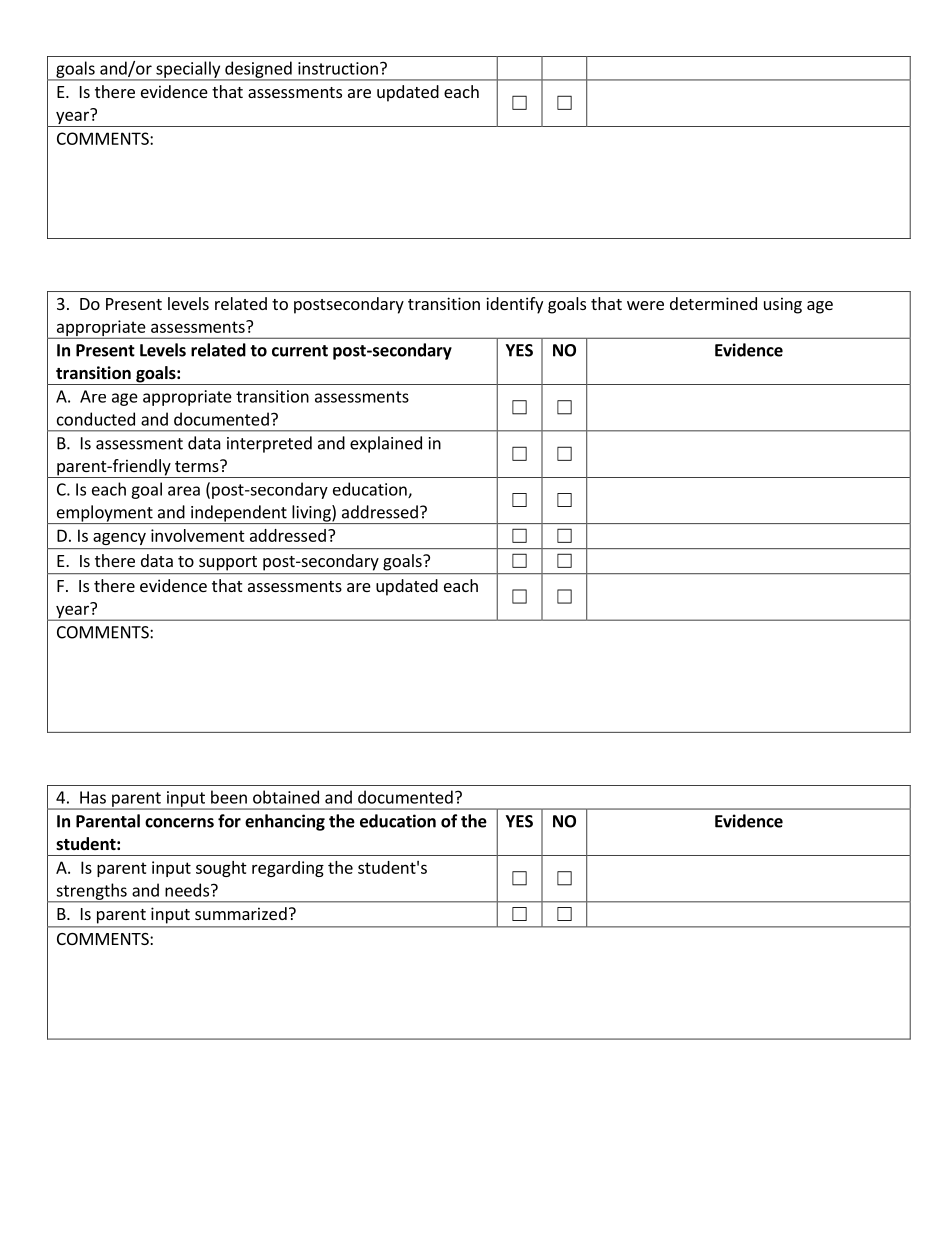 The height and width of the screenshot is (1233, 952). I want to click on needs, so click(188, 890).
